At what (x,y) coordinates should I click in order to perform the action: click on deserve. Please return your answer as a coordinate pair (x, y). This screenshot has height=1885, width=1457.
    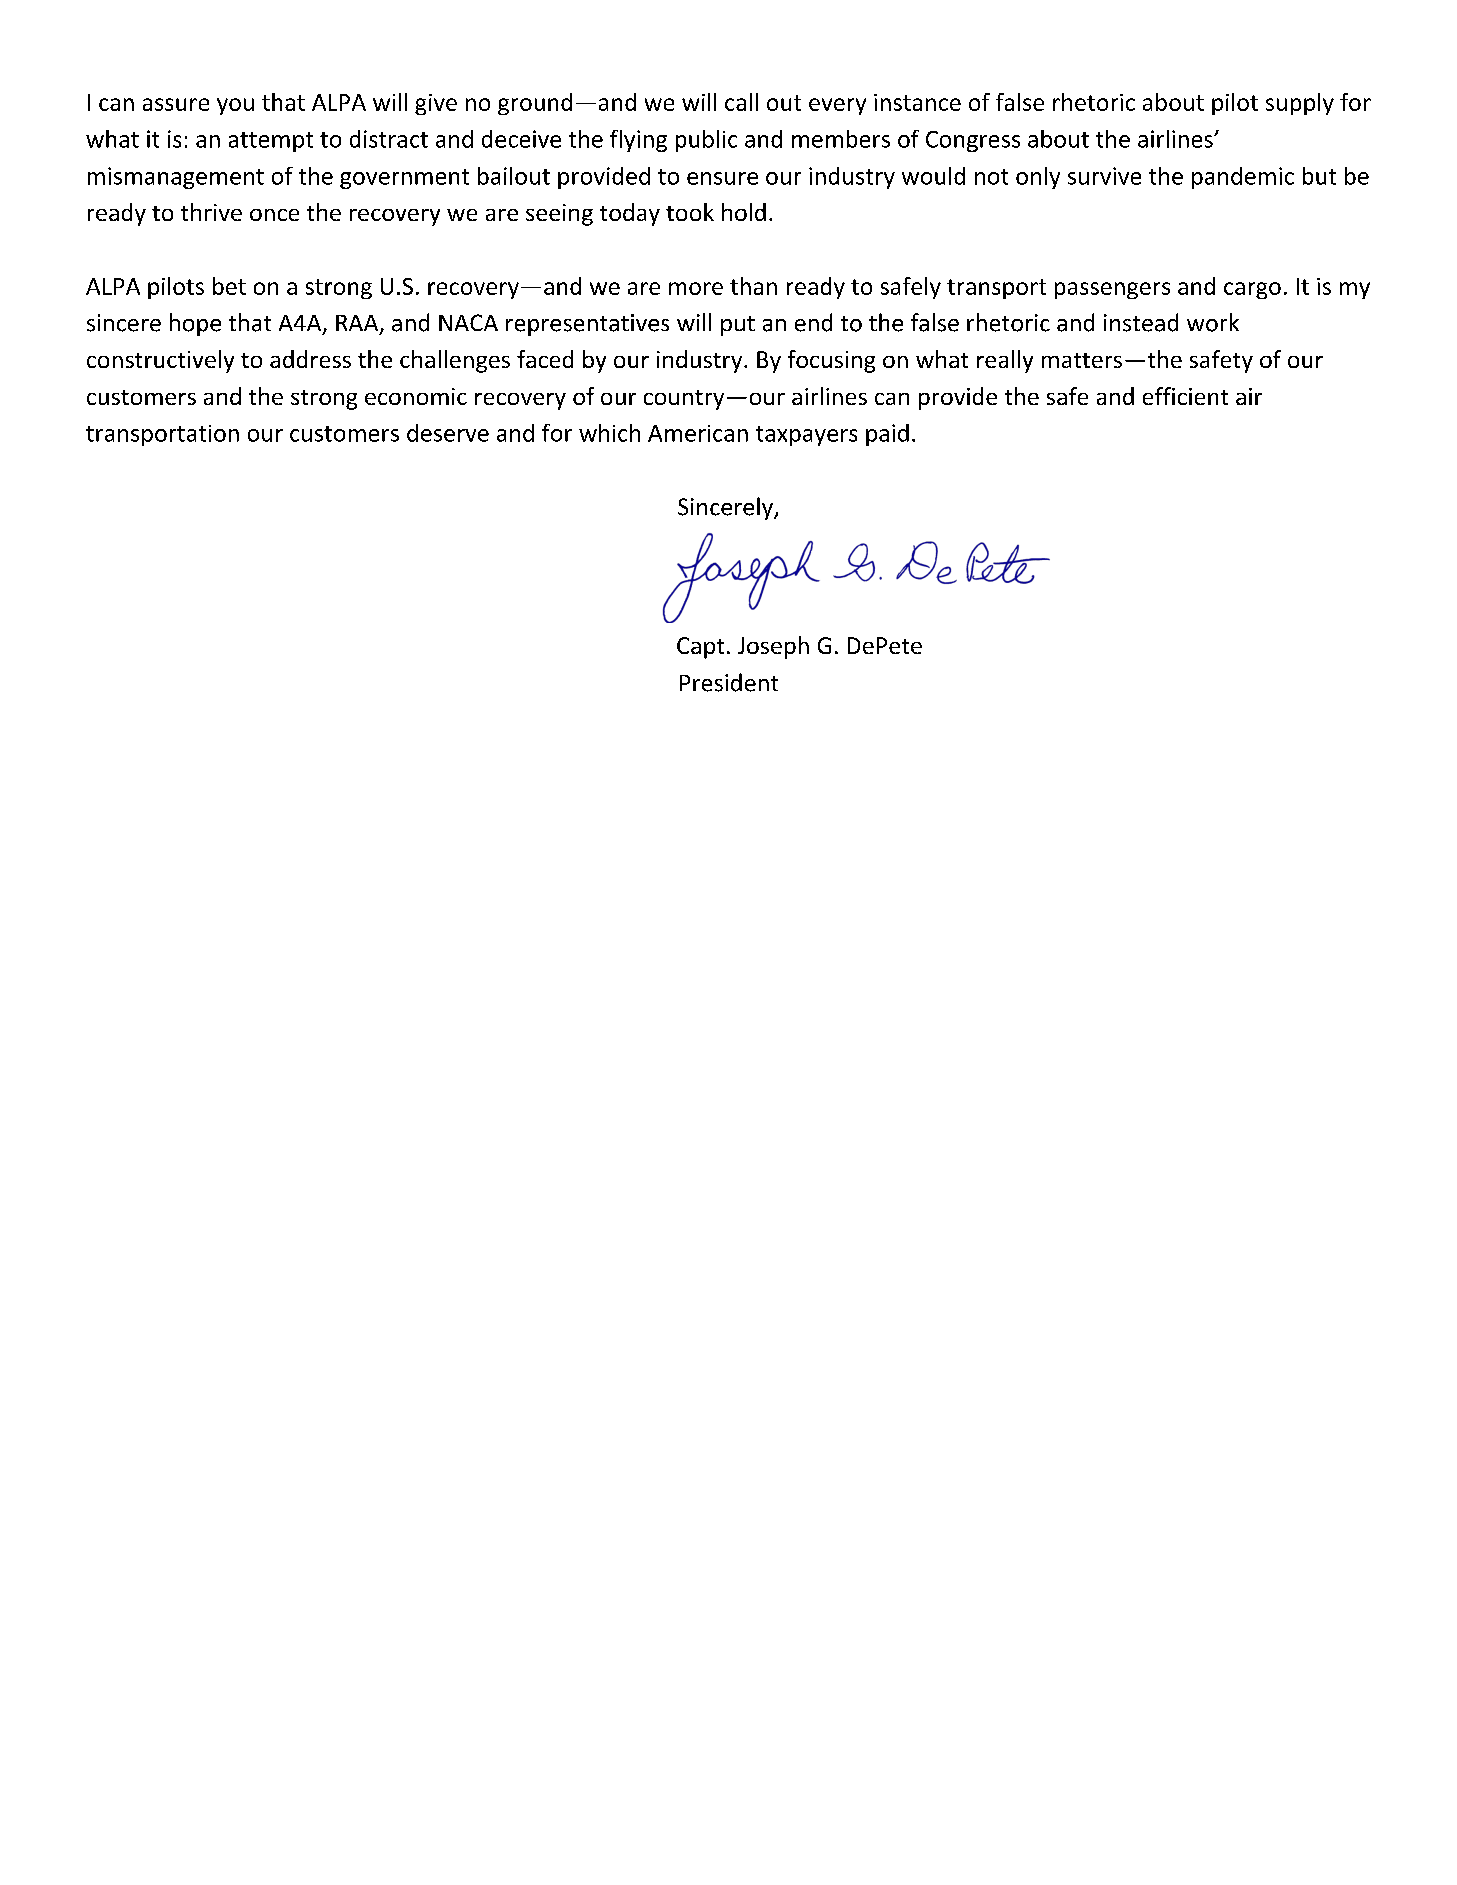
    Looking at the image, I should click on (448, 433).
